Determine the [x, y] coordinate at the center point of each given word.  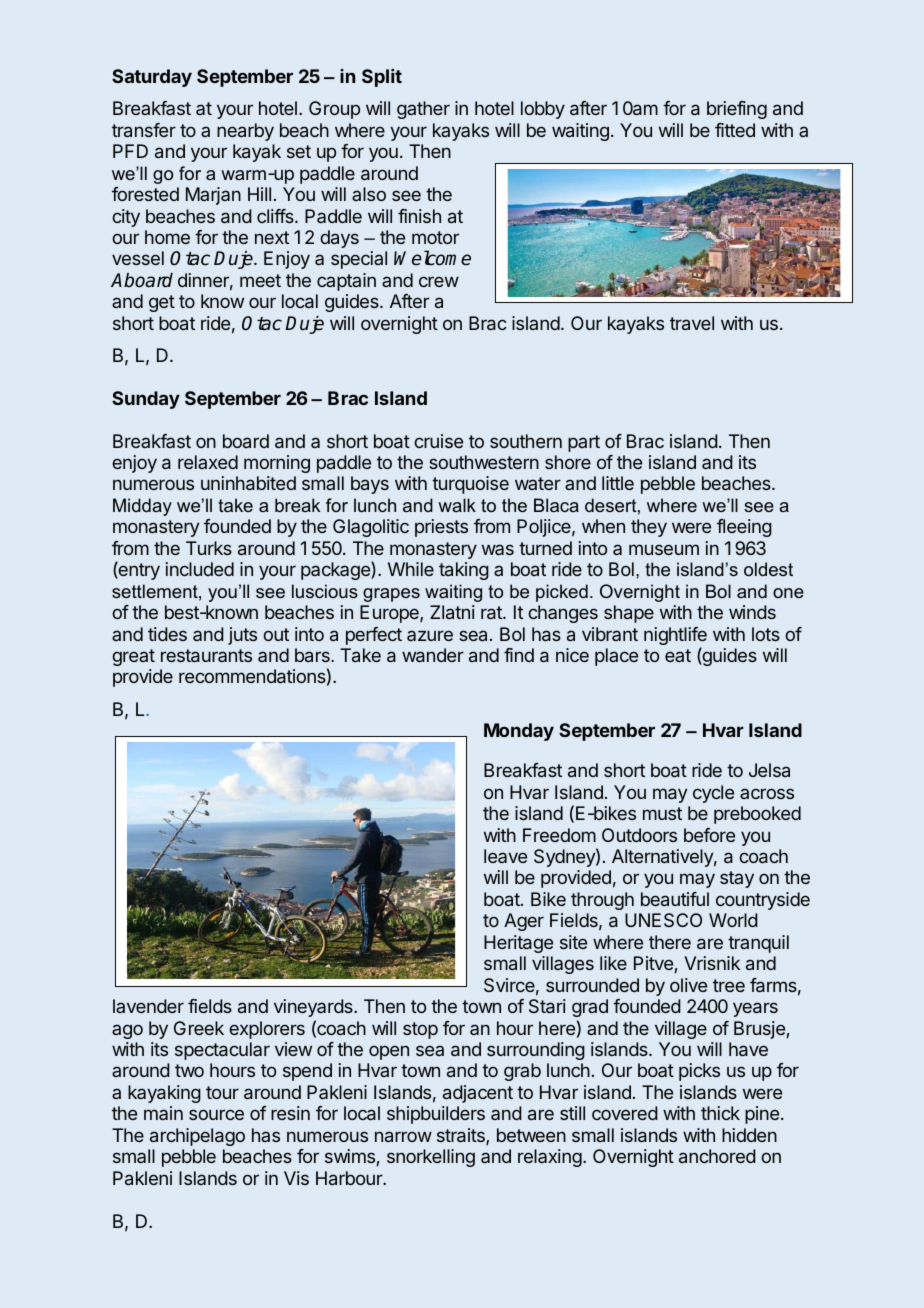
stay [737, 879]
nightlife [675, 637]
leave [505, 856]
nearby [245, 132]
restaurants [206, 655]
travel [692, 323]
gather [423, 110]
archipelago [197, 1137]
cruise [438, 441]
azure [430, 635]
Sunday [146, 400]
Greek [199, 1028]
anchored [717, 1156]
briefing [737, 110]
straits [462, 1136]
